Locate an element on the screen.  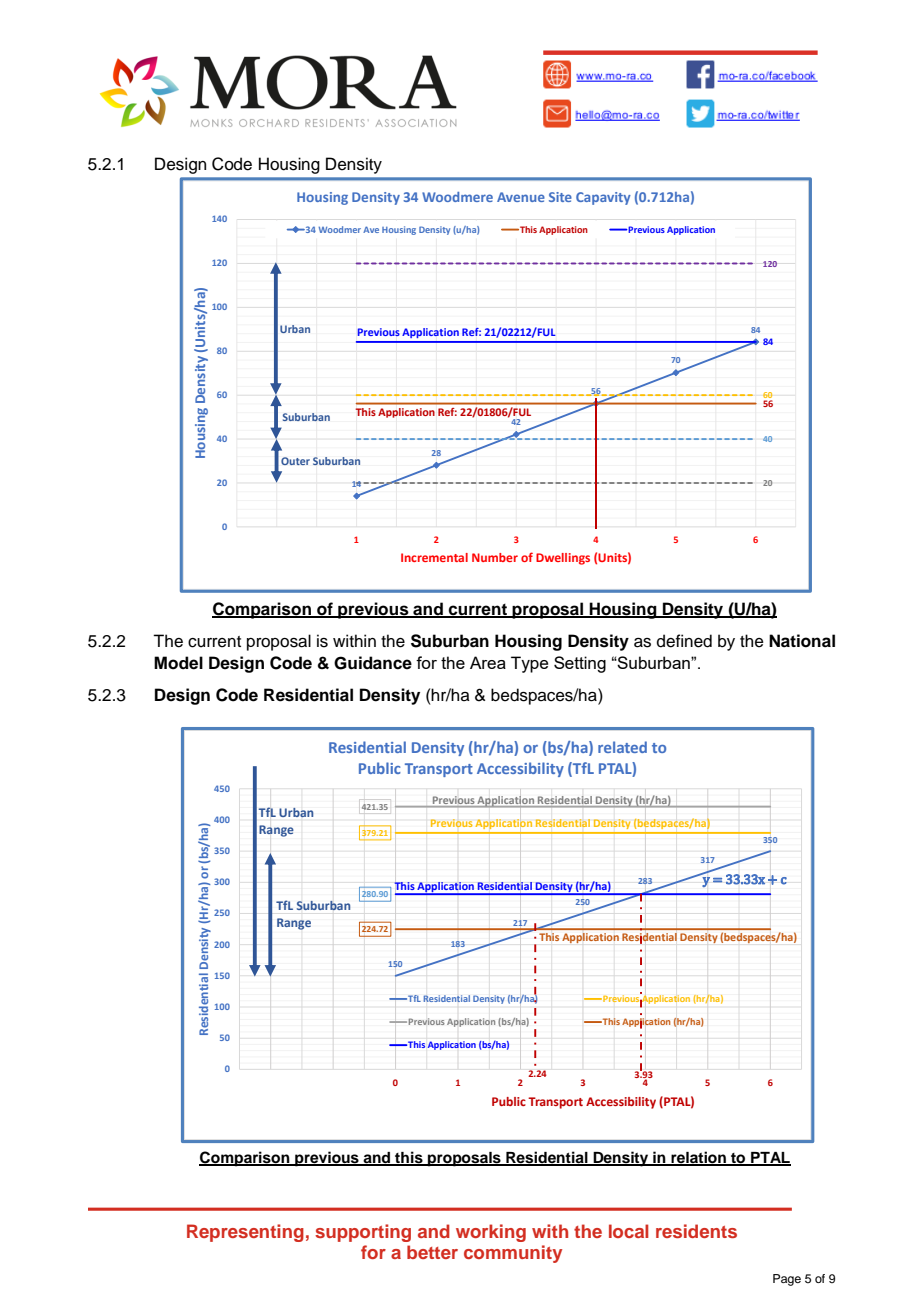
related is located at coordinates (622, 747).
